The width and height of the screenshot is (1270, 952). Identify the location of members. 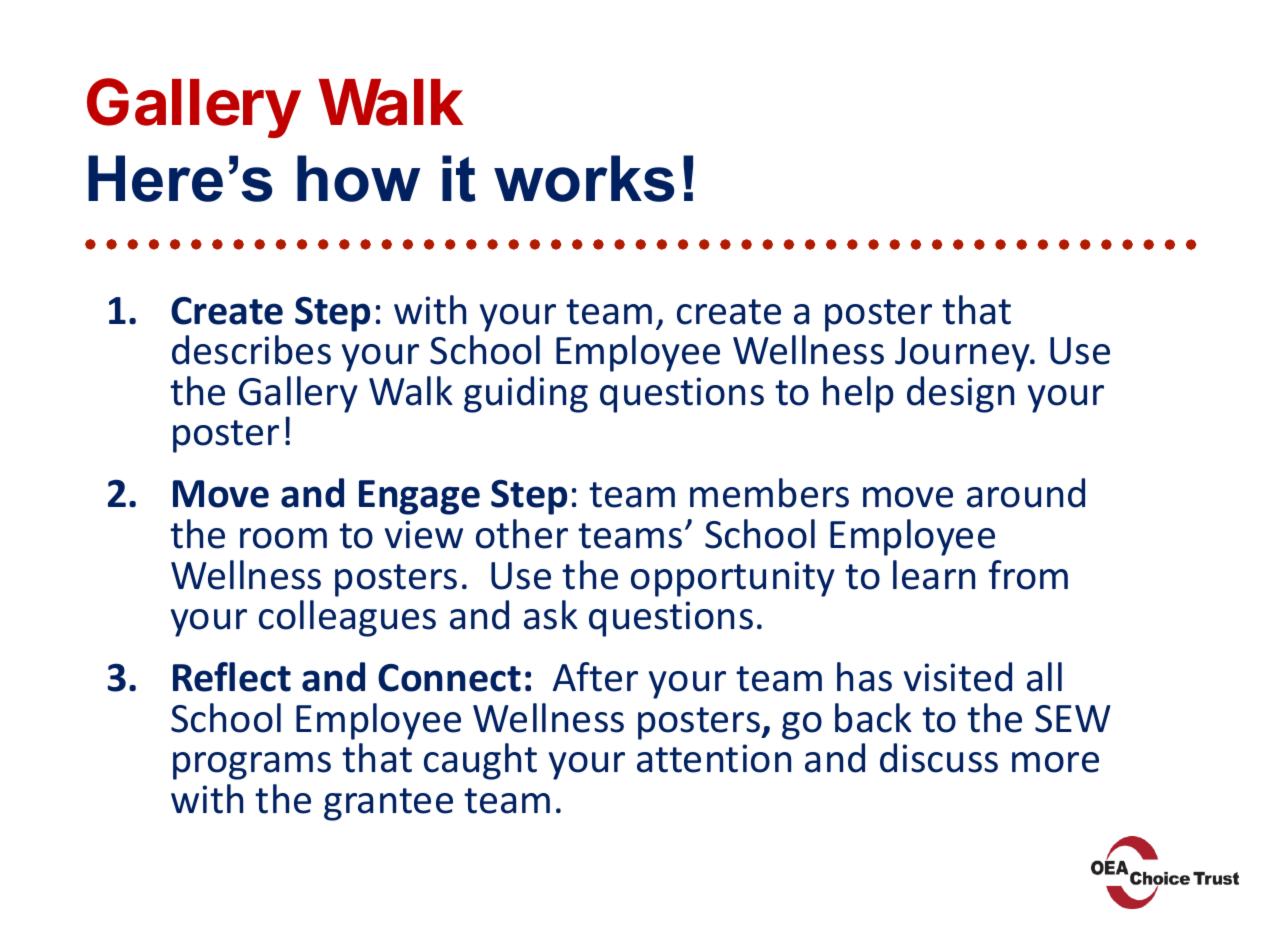
(769, 493).
